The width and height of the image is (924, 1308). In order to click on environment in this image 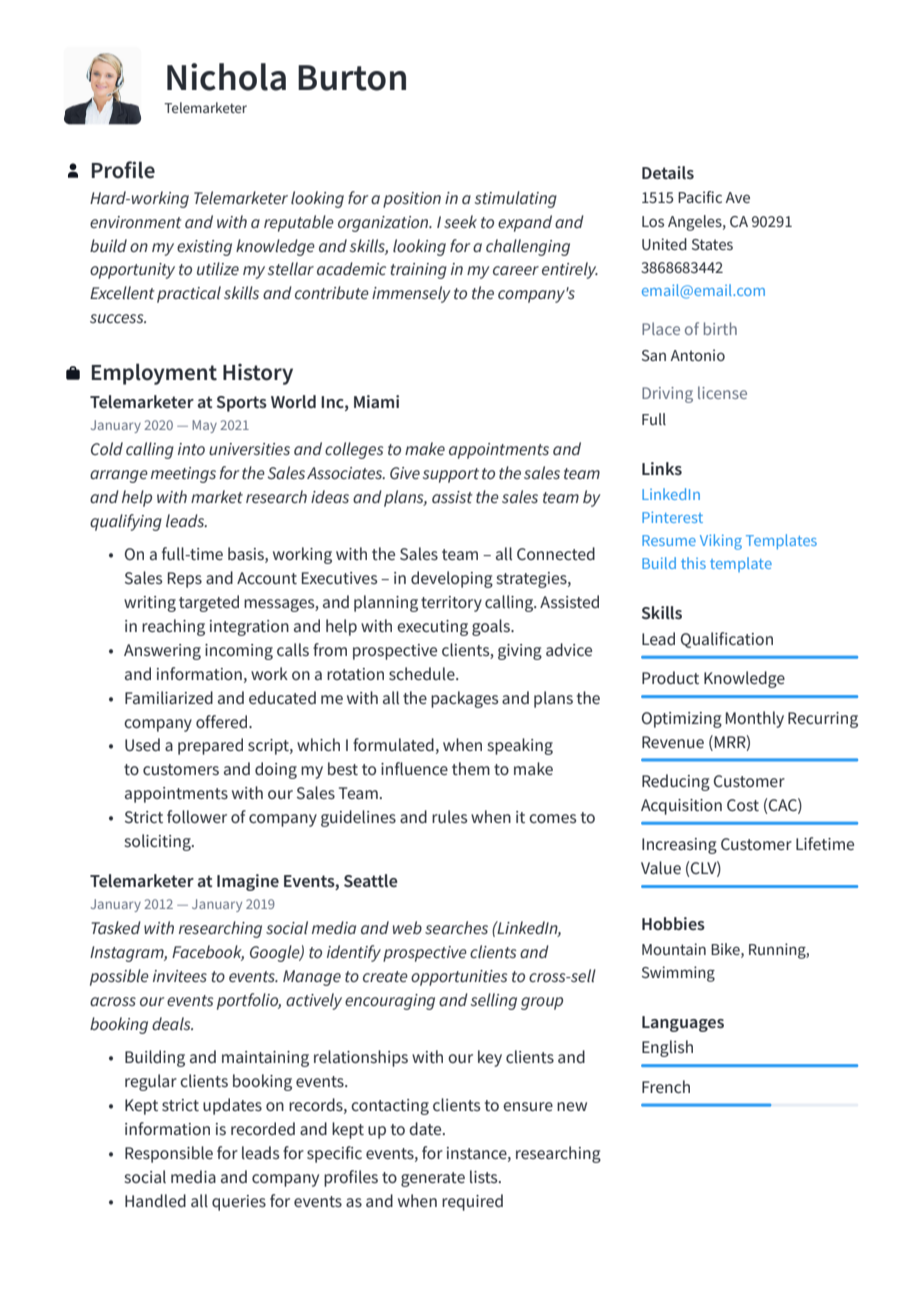, I will do `click(135, 222)`.
